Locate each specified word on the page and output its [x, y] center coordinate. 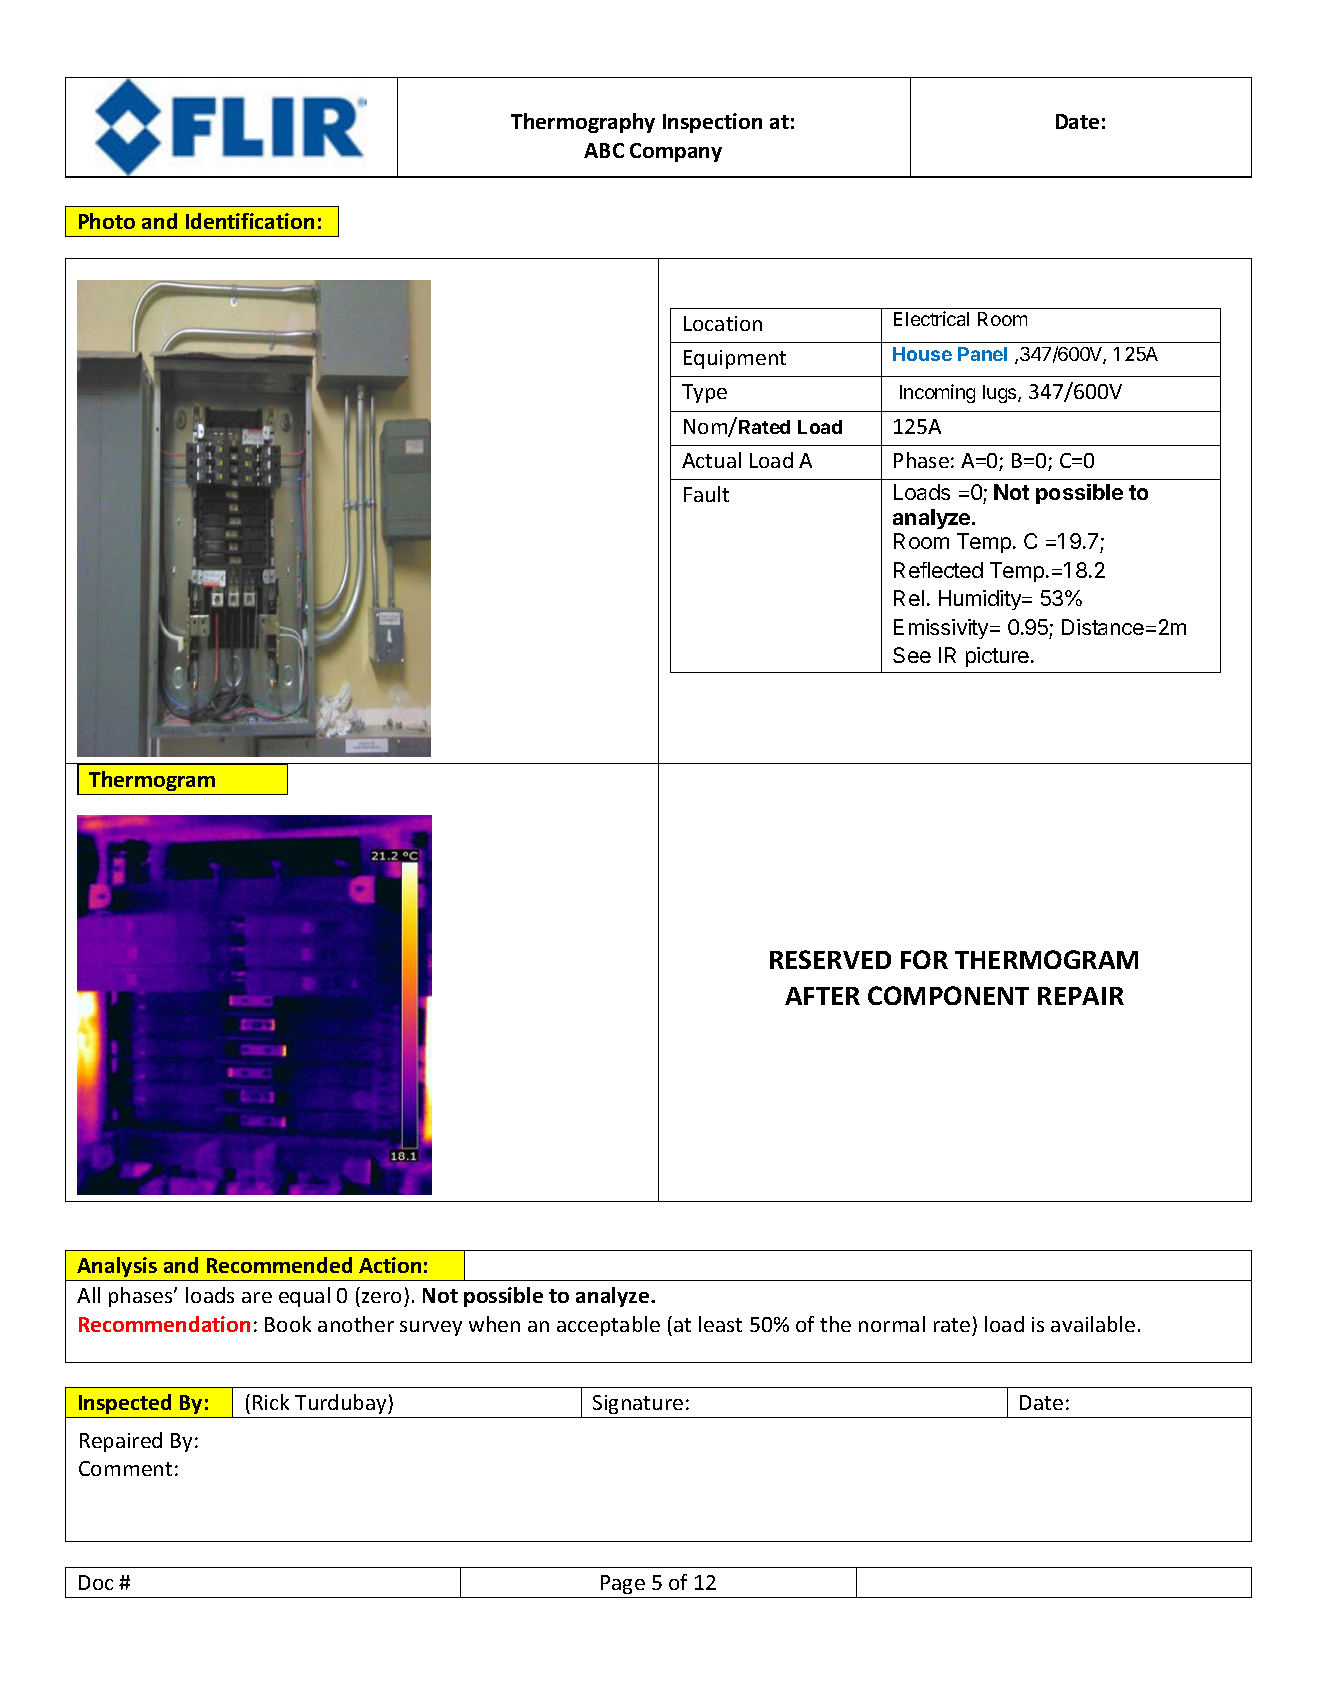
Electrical [931, 318]
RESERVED [830, 959]
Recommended [279, 1265]
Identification [250, 221]
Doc [96, 1582]
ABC [604, 150]
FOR [924, 959]
